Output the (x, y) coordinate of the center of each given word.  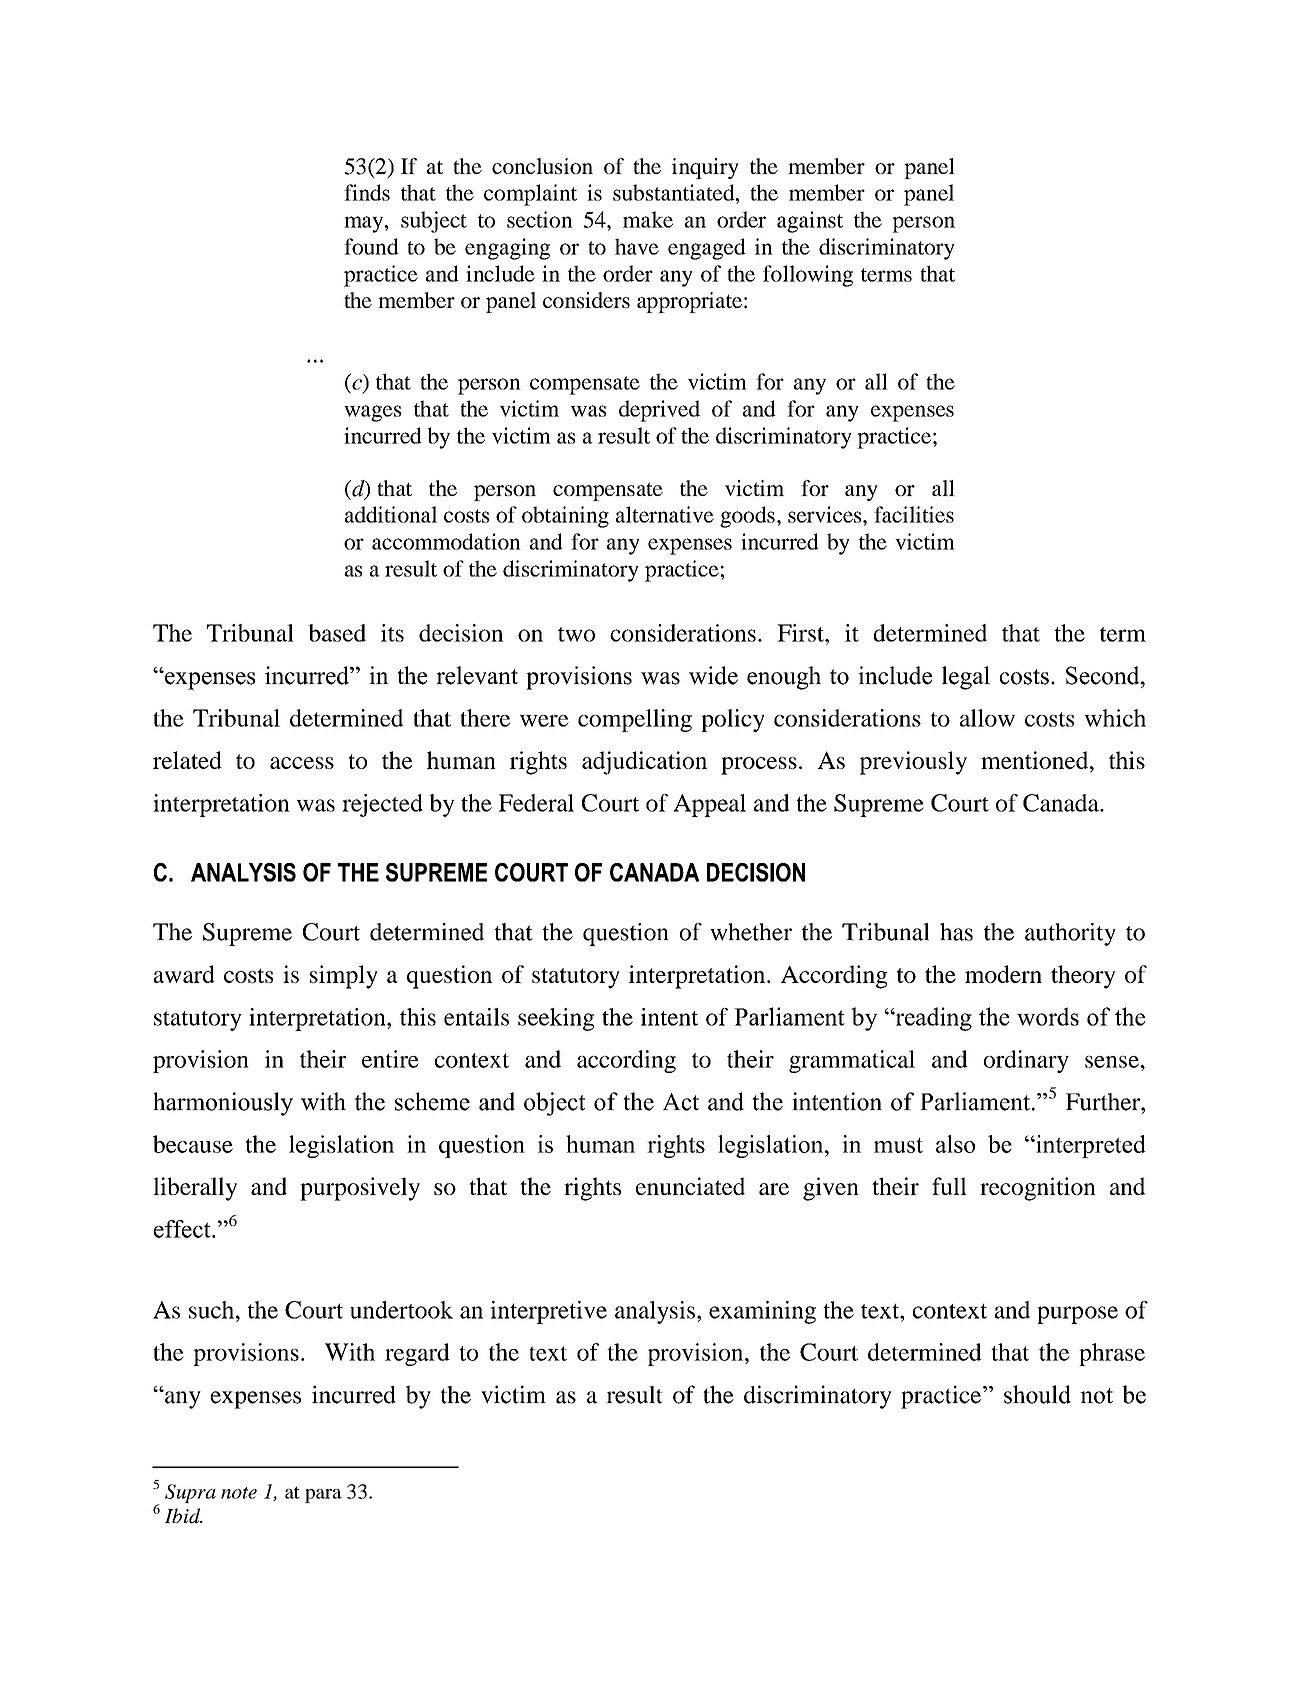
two (576, 634)
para (323, 1496)
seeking (556, 1019)
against (810, 222)
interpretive (548, 1312)
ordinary (1026, 1061)
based (337, 633)
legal (966, 678)
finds (367, 192)
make (648, 219)
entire (390, 1059)
